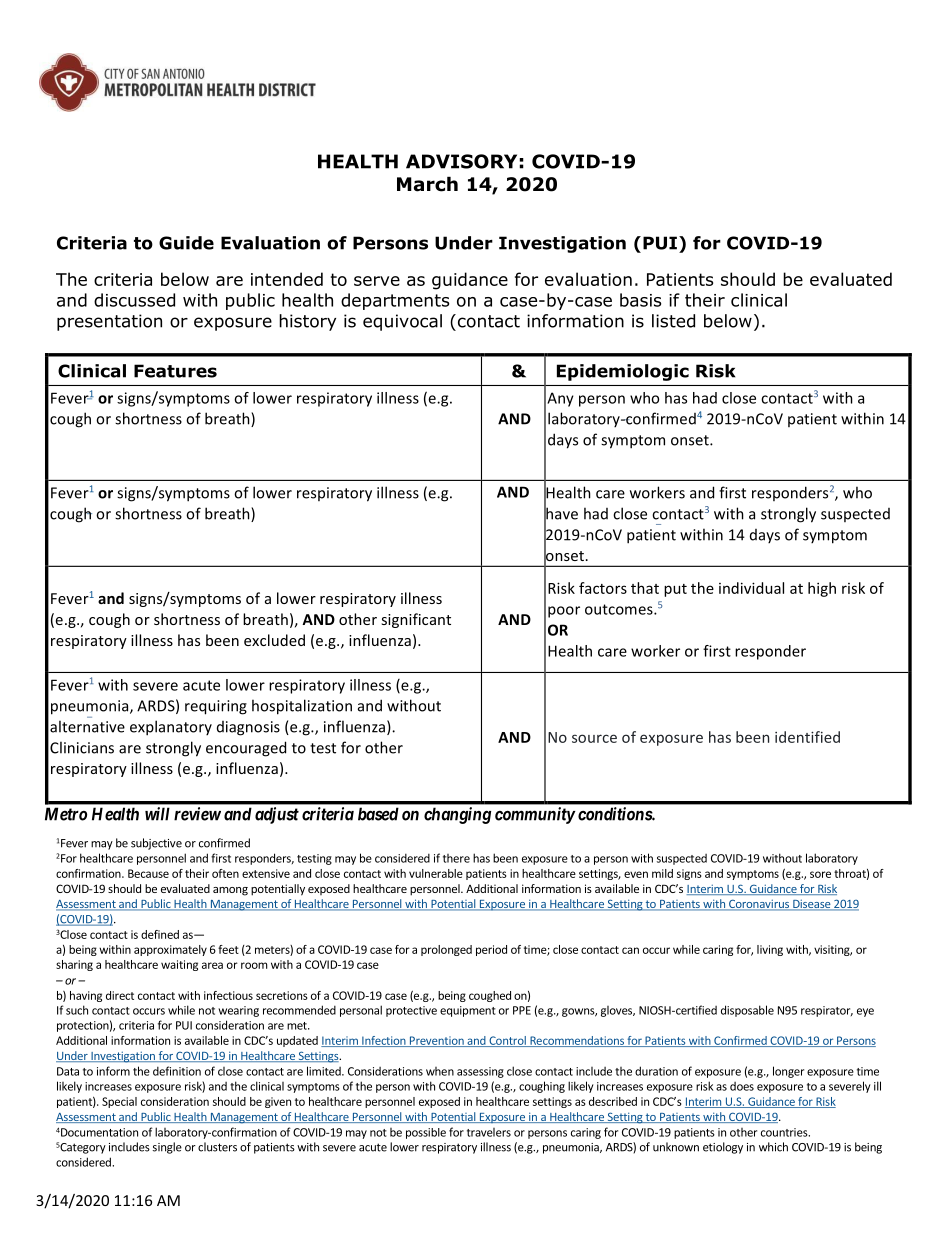 This screenshot has width=952, height=1233. I want to click on requiring, so click(216, 707).
